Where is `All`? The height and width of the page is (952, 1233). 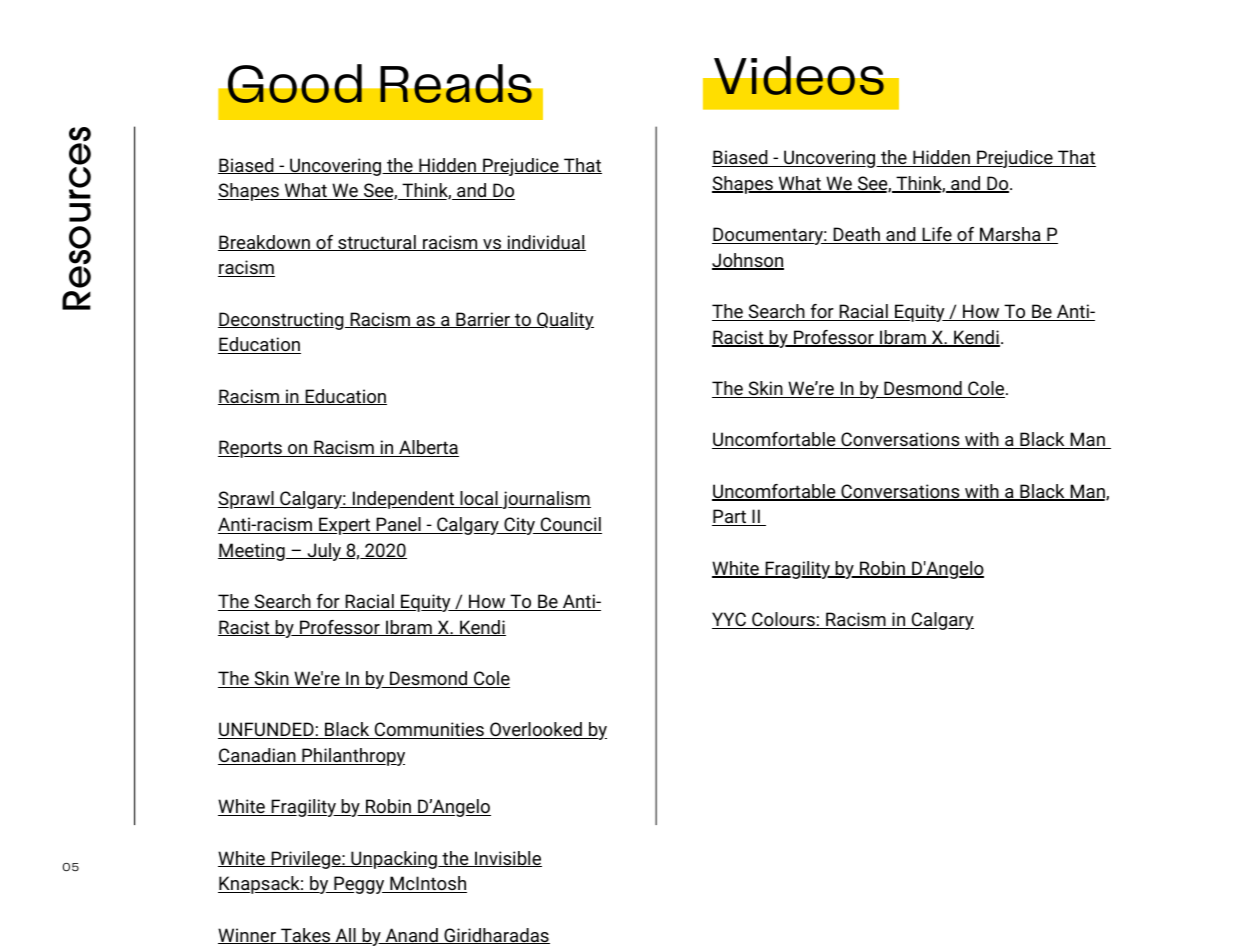
All is located at coordinates (345, 936).
